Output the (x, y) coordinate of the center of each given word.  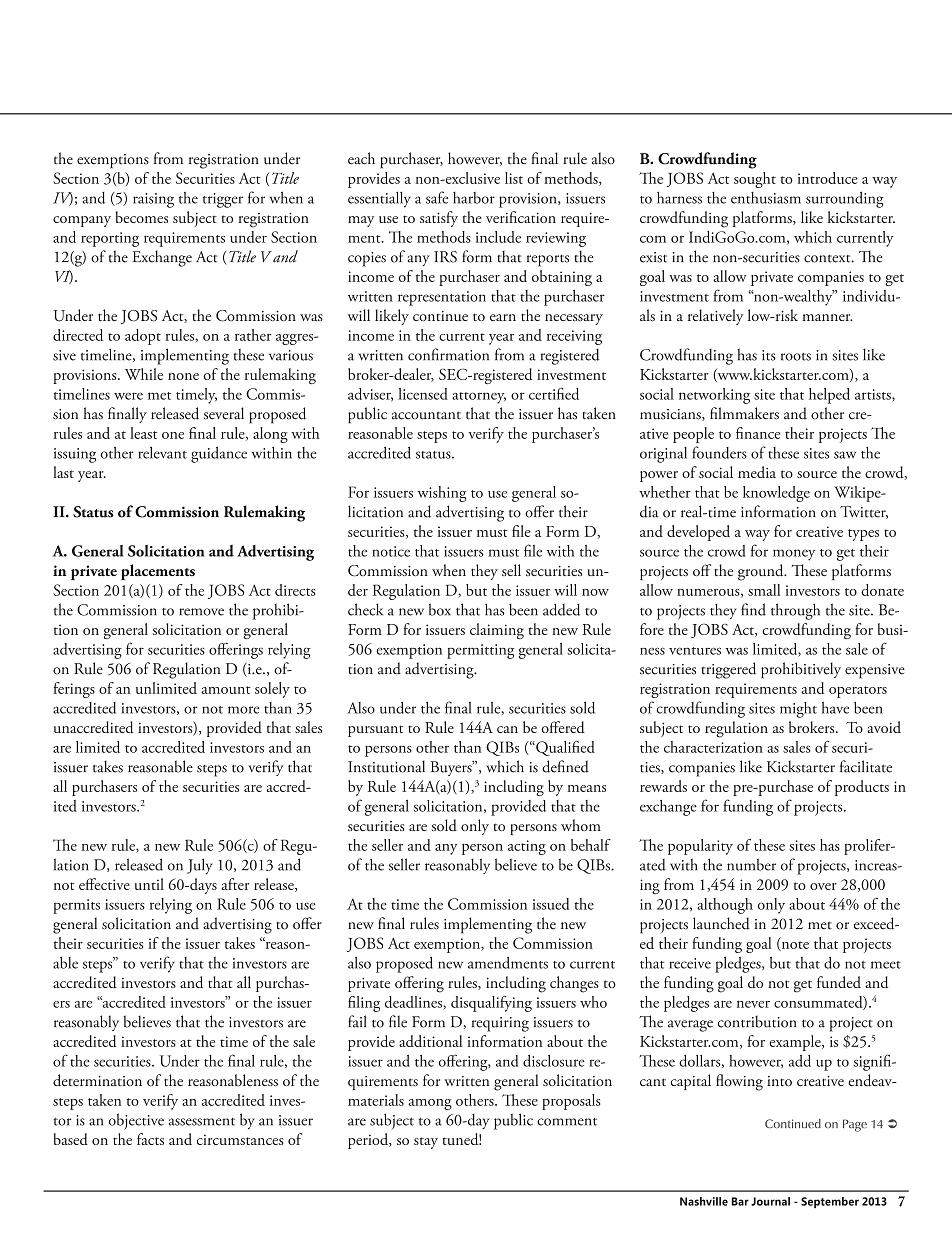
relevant (162, 452)
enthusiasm (766, 198)
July (199, 866)
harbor (474, 198)
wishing (442, 494)
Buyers (452, 768)
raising (153, 200)
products (862, 788)
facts (150, 1139)
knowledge (776, 494)
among (430, 1104)
